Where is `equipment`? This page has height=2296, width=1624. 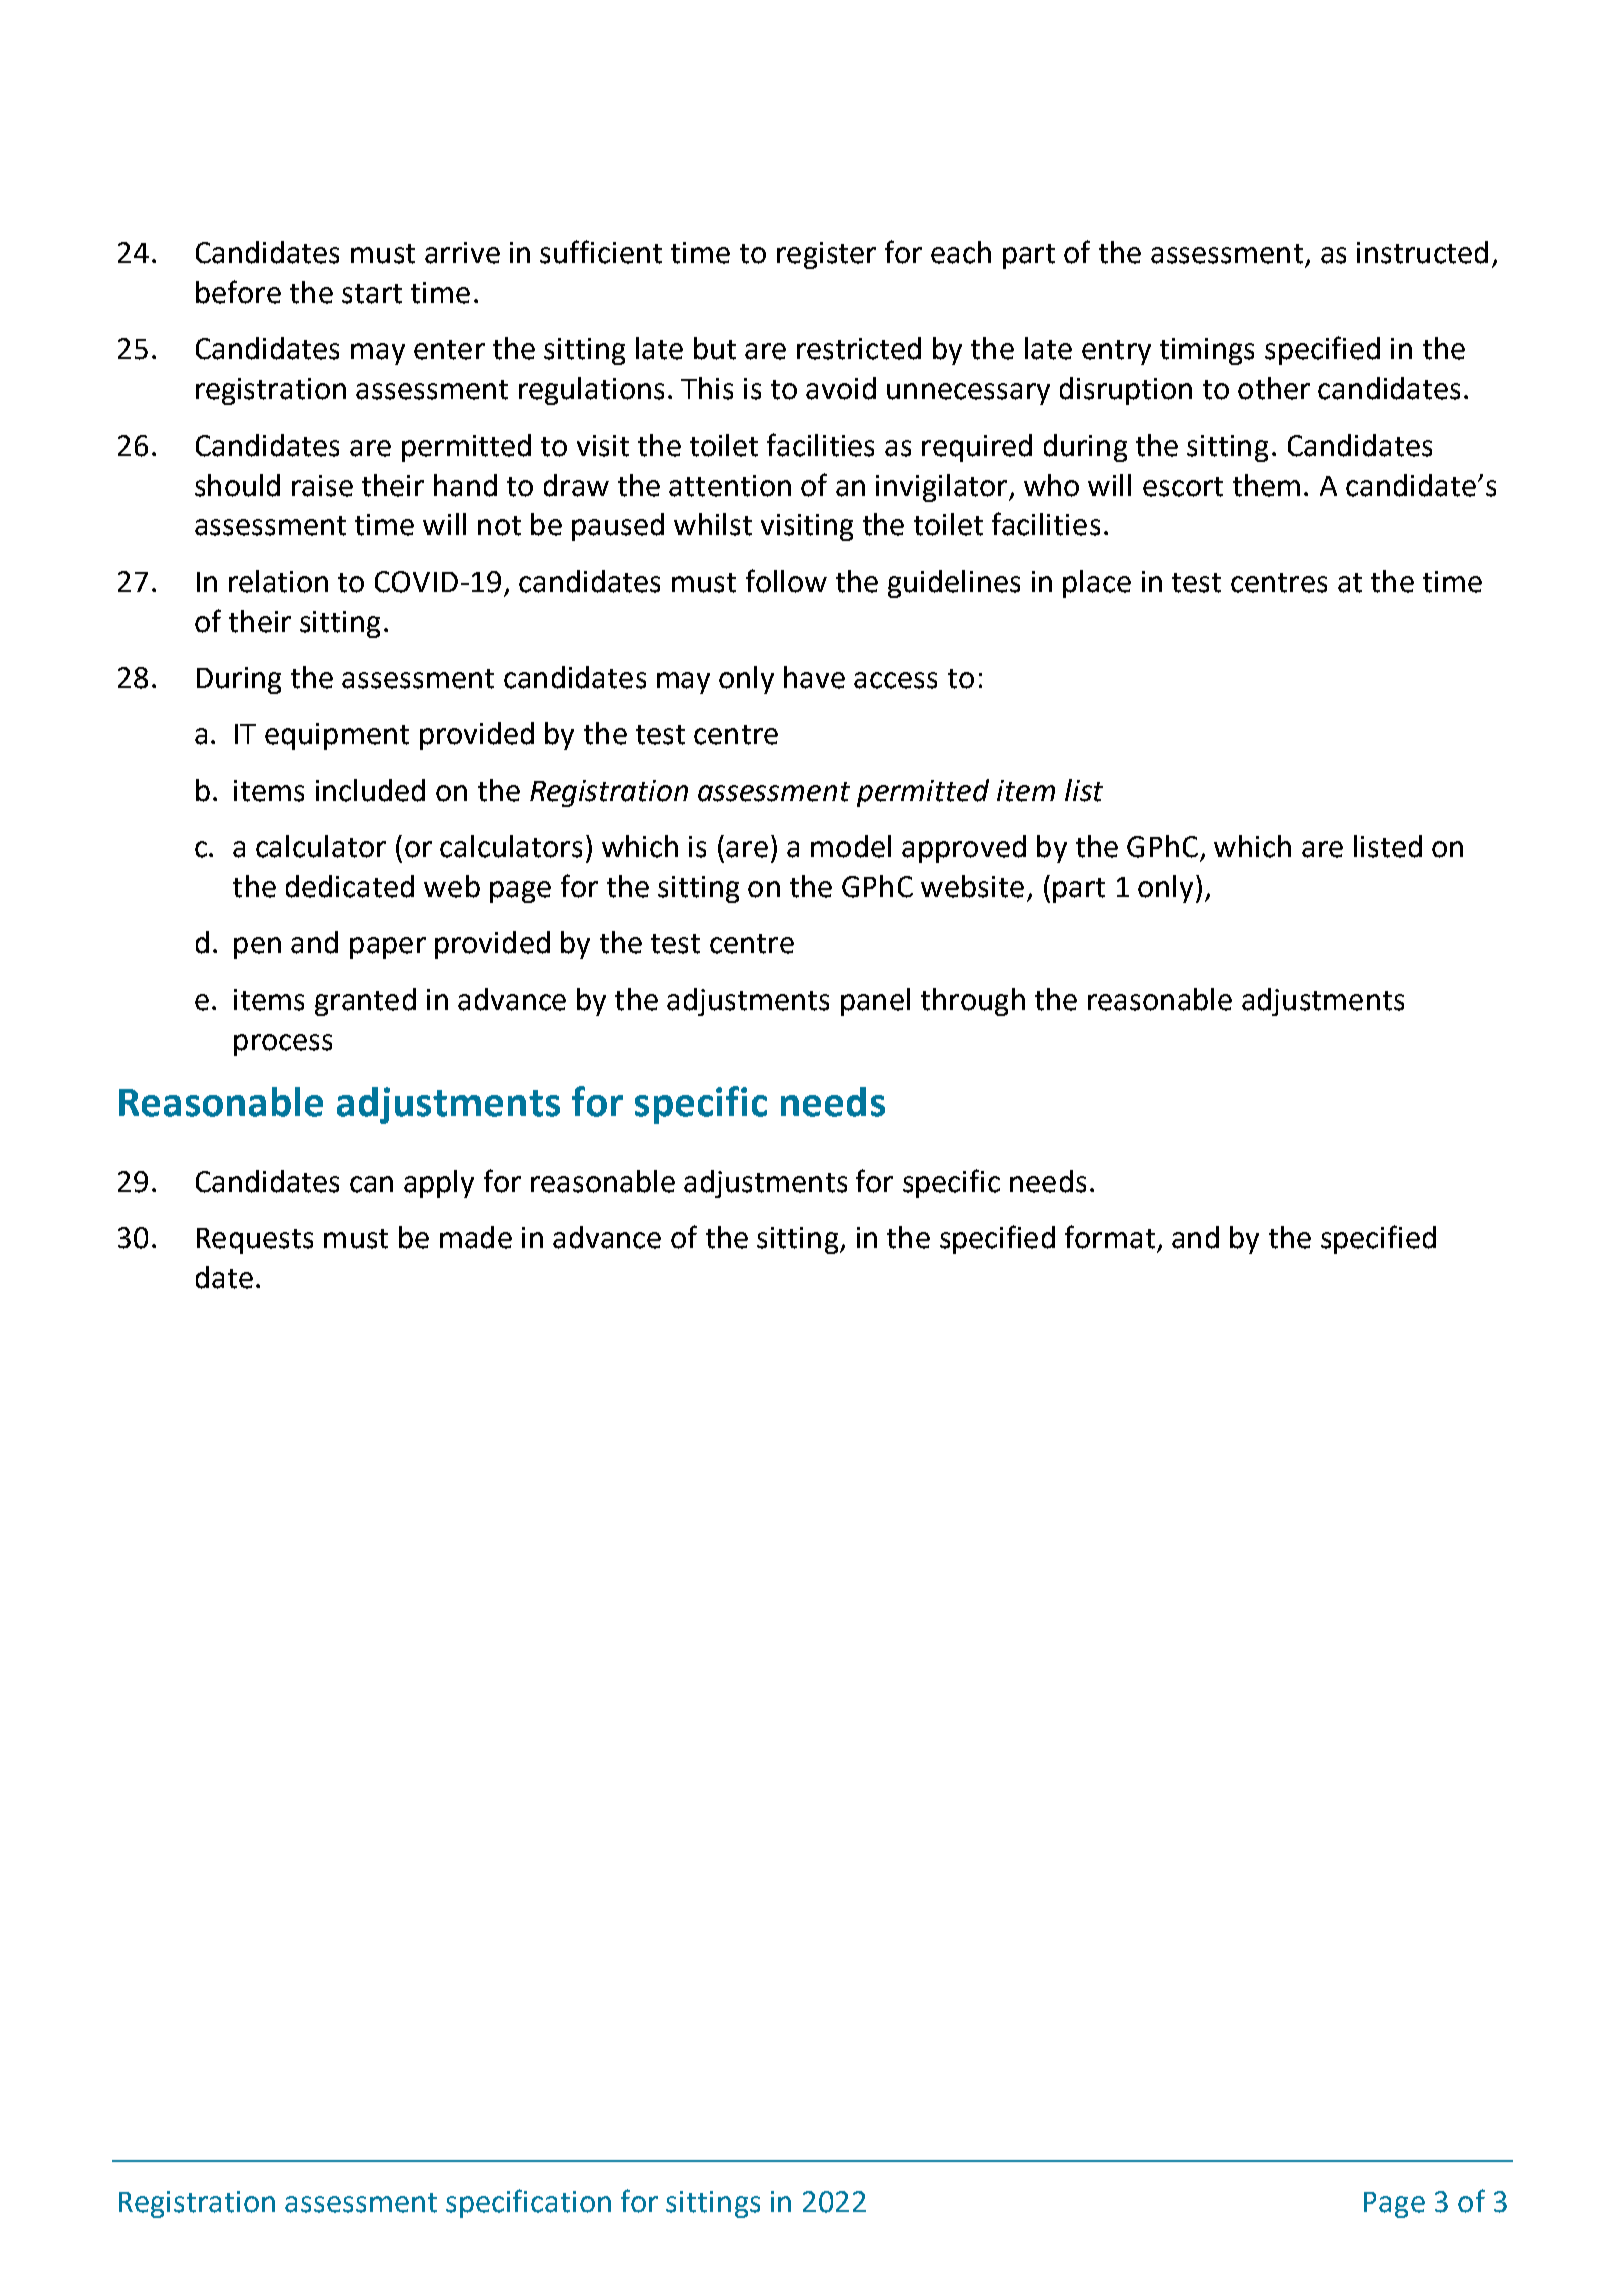 equipment is located at coordinates (337, 736).
